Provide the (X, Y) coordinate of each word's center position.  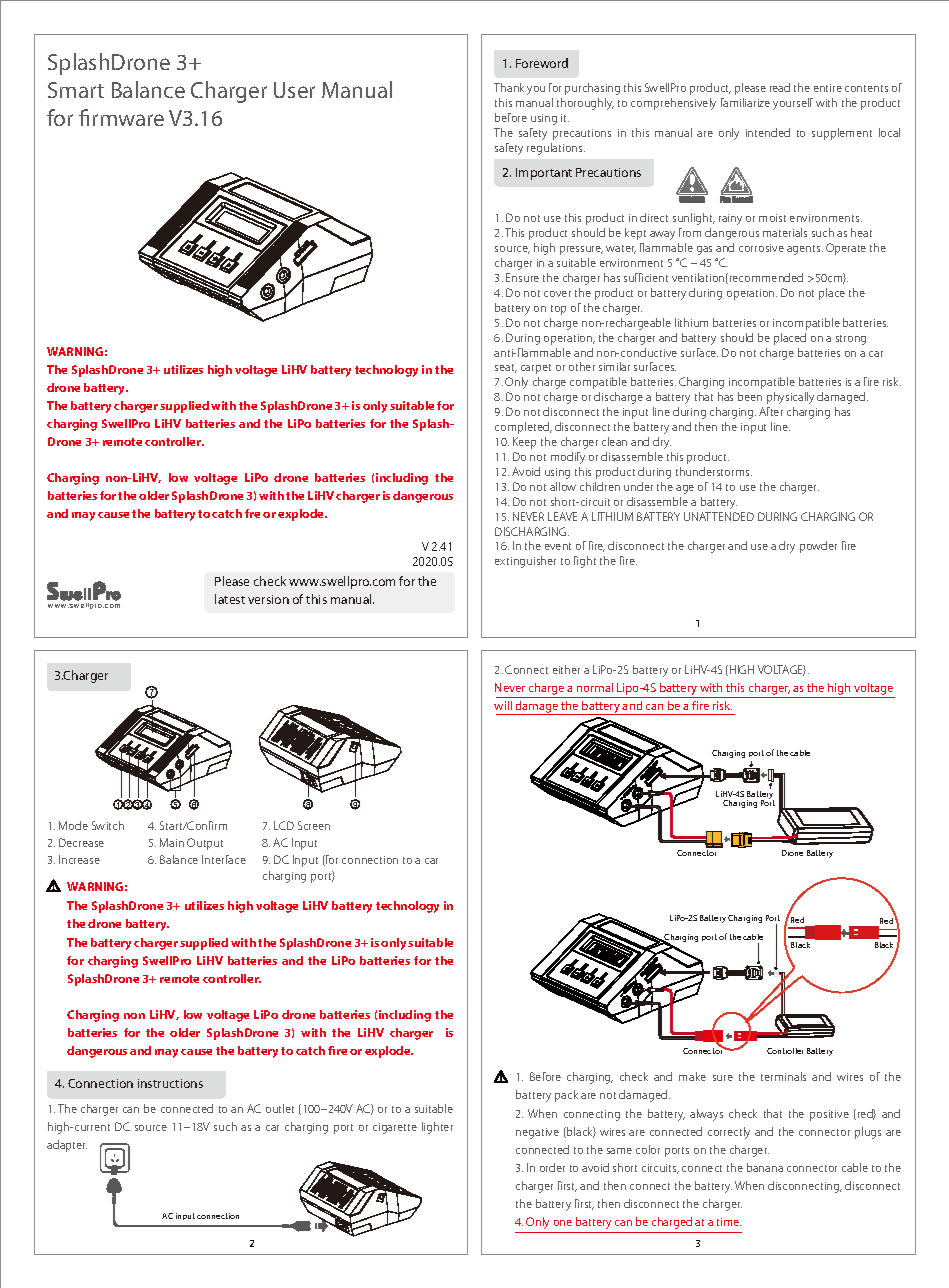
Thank (509, 87)
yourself (793, 104)
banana (765, 1167)
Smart (76, 90)
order (552, 1167)
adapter (67, 1146)
